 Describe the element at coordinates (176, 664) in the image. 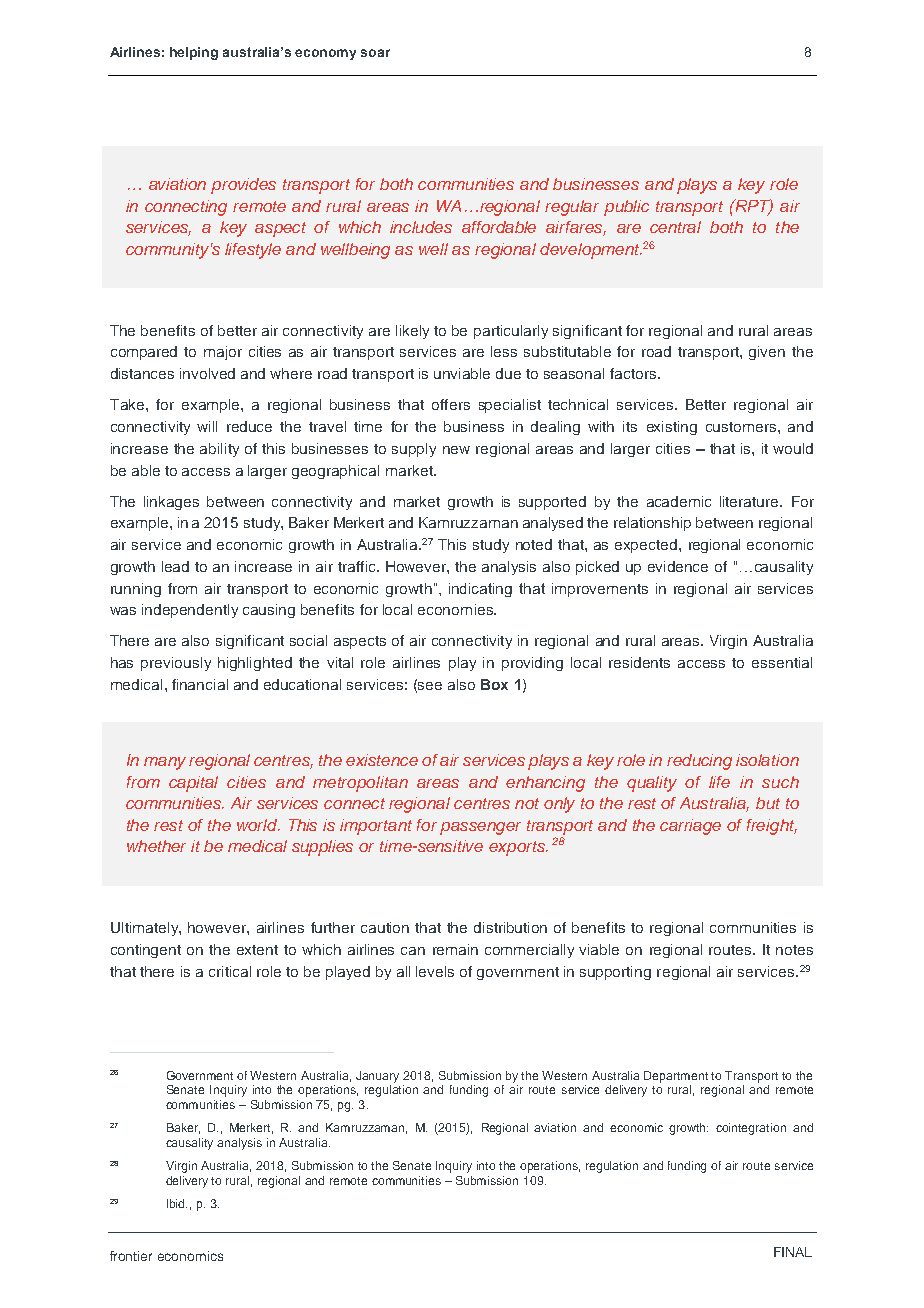

I see `previously` at that location.
